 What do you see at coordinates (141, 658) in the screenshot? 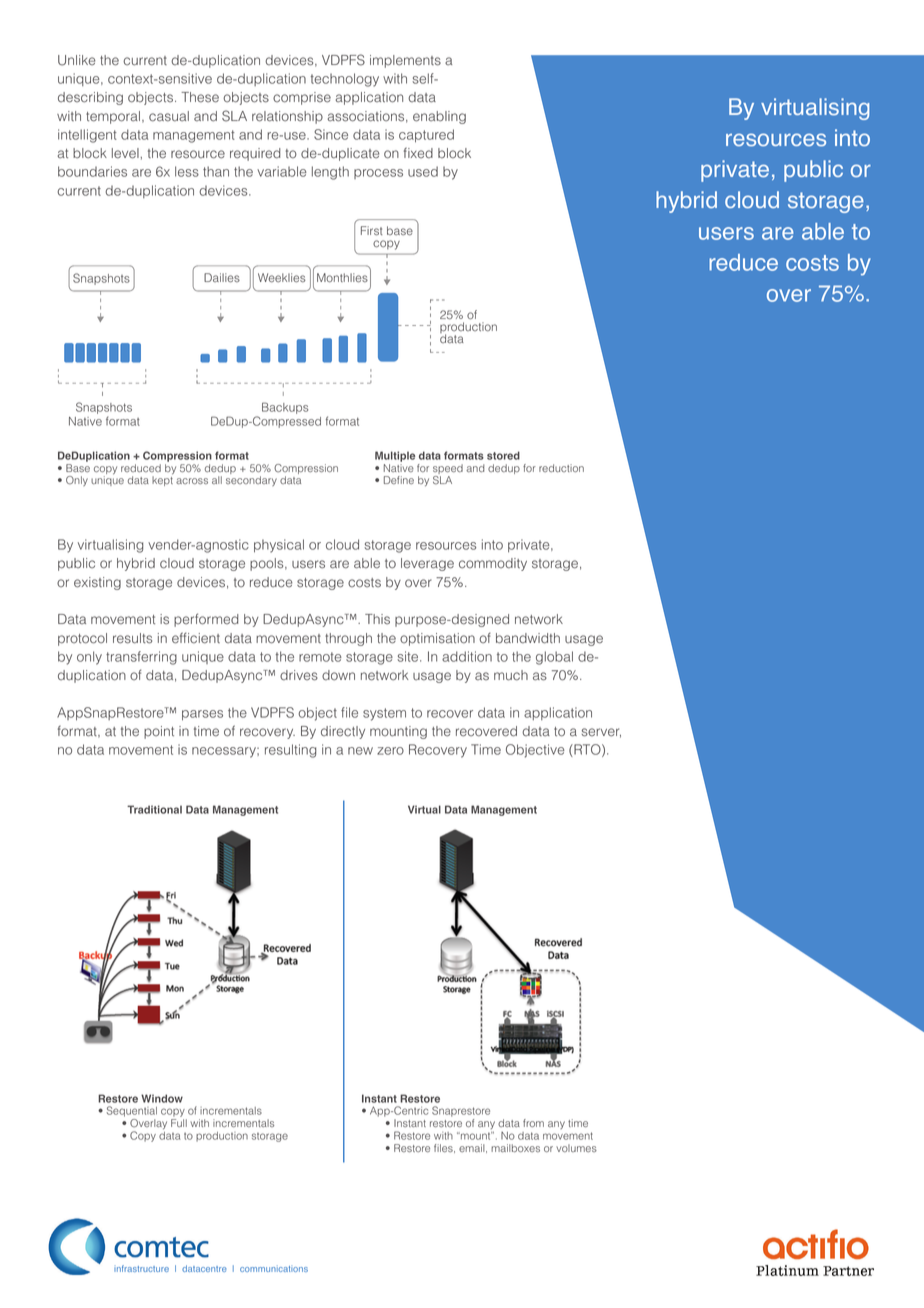
I see `transferring` at bounding box center [141, 658].
